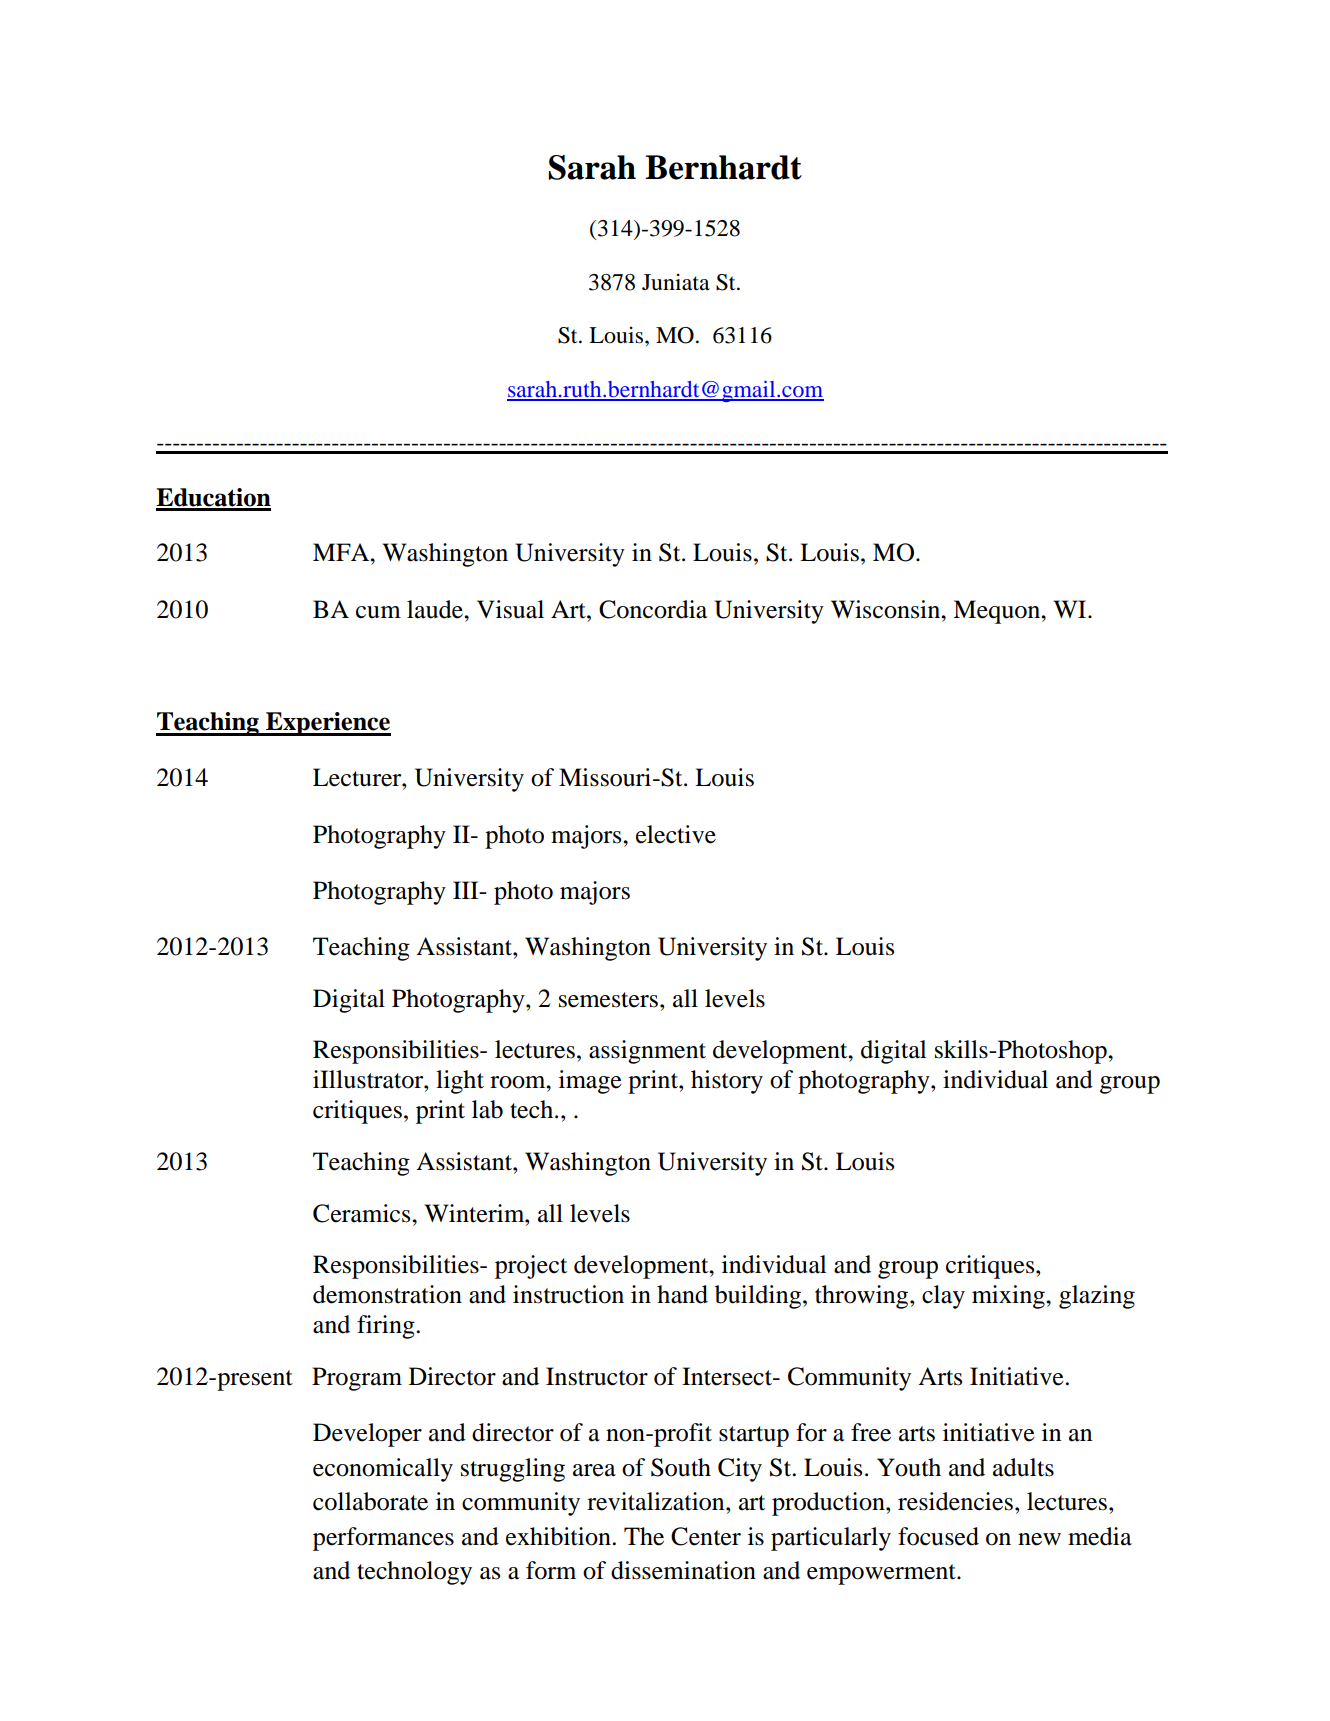 This image has width=1330, height=1721. What do you see at coordinates (676, 834) in the image?
I see `elective` at bounding box center [676, 834].
